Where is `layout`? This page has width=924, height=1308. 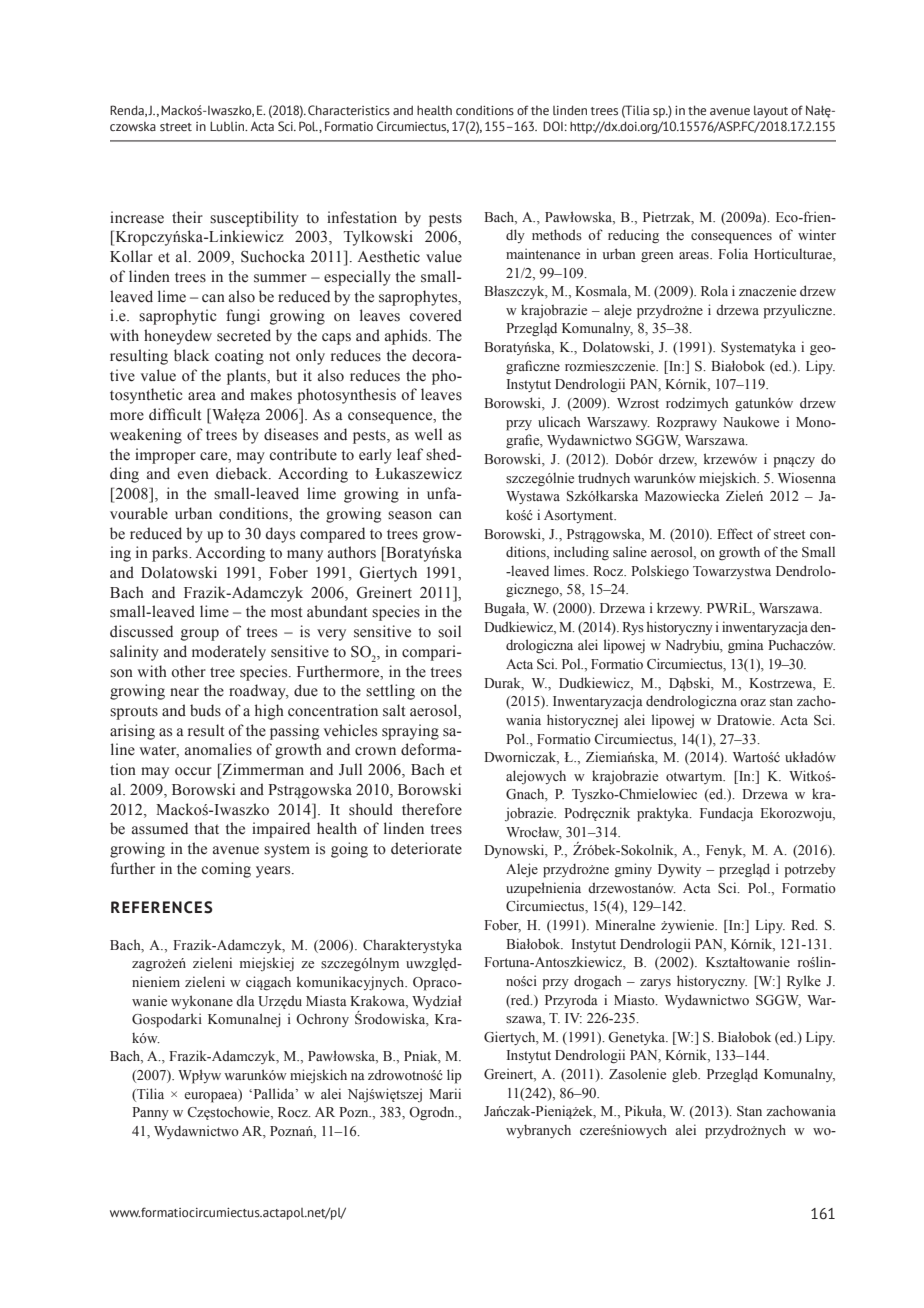
layout is located at coordinates (771, 111).
